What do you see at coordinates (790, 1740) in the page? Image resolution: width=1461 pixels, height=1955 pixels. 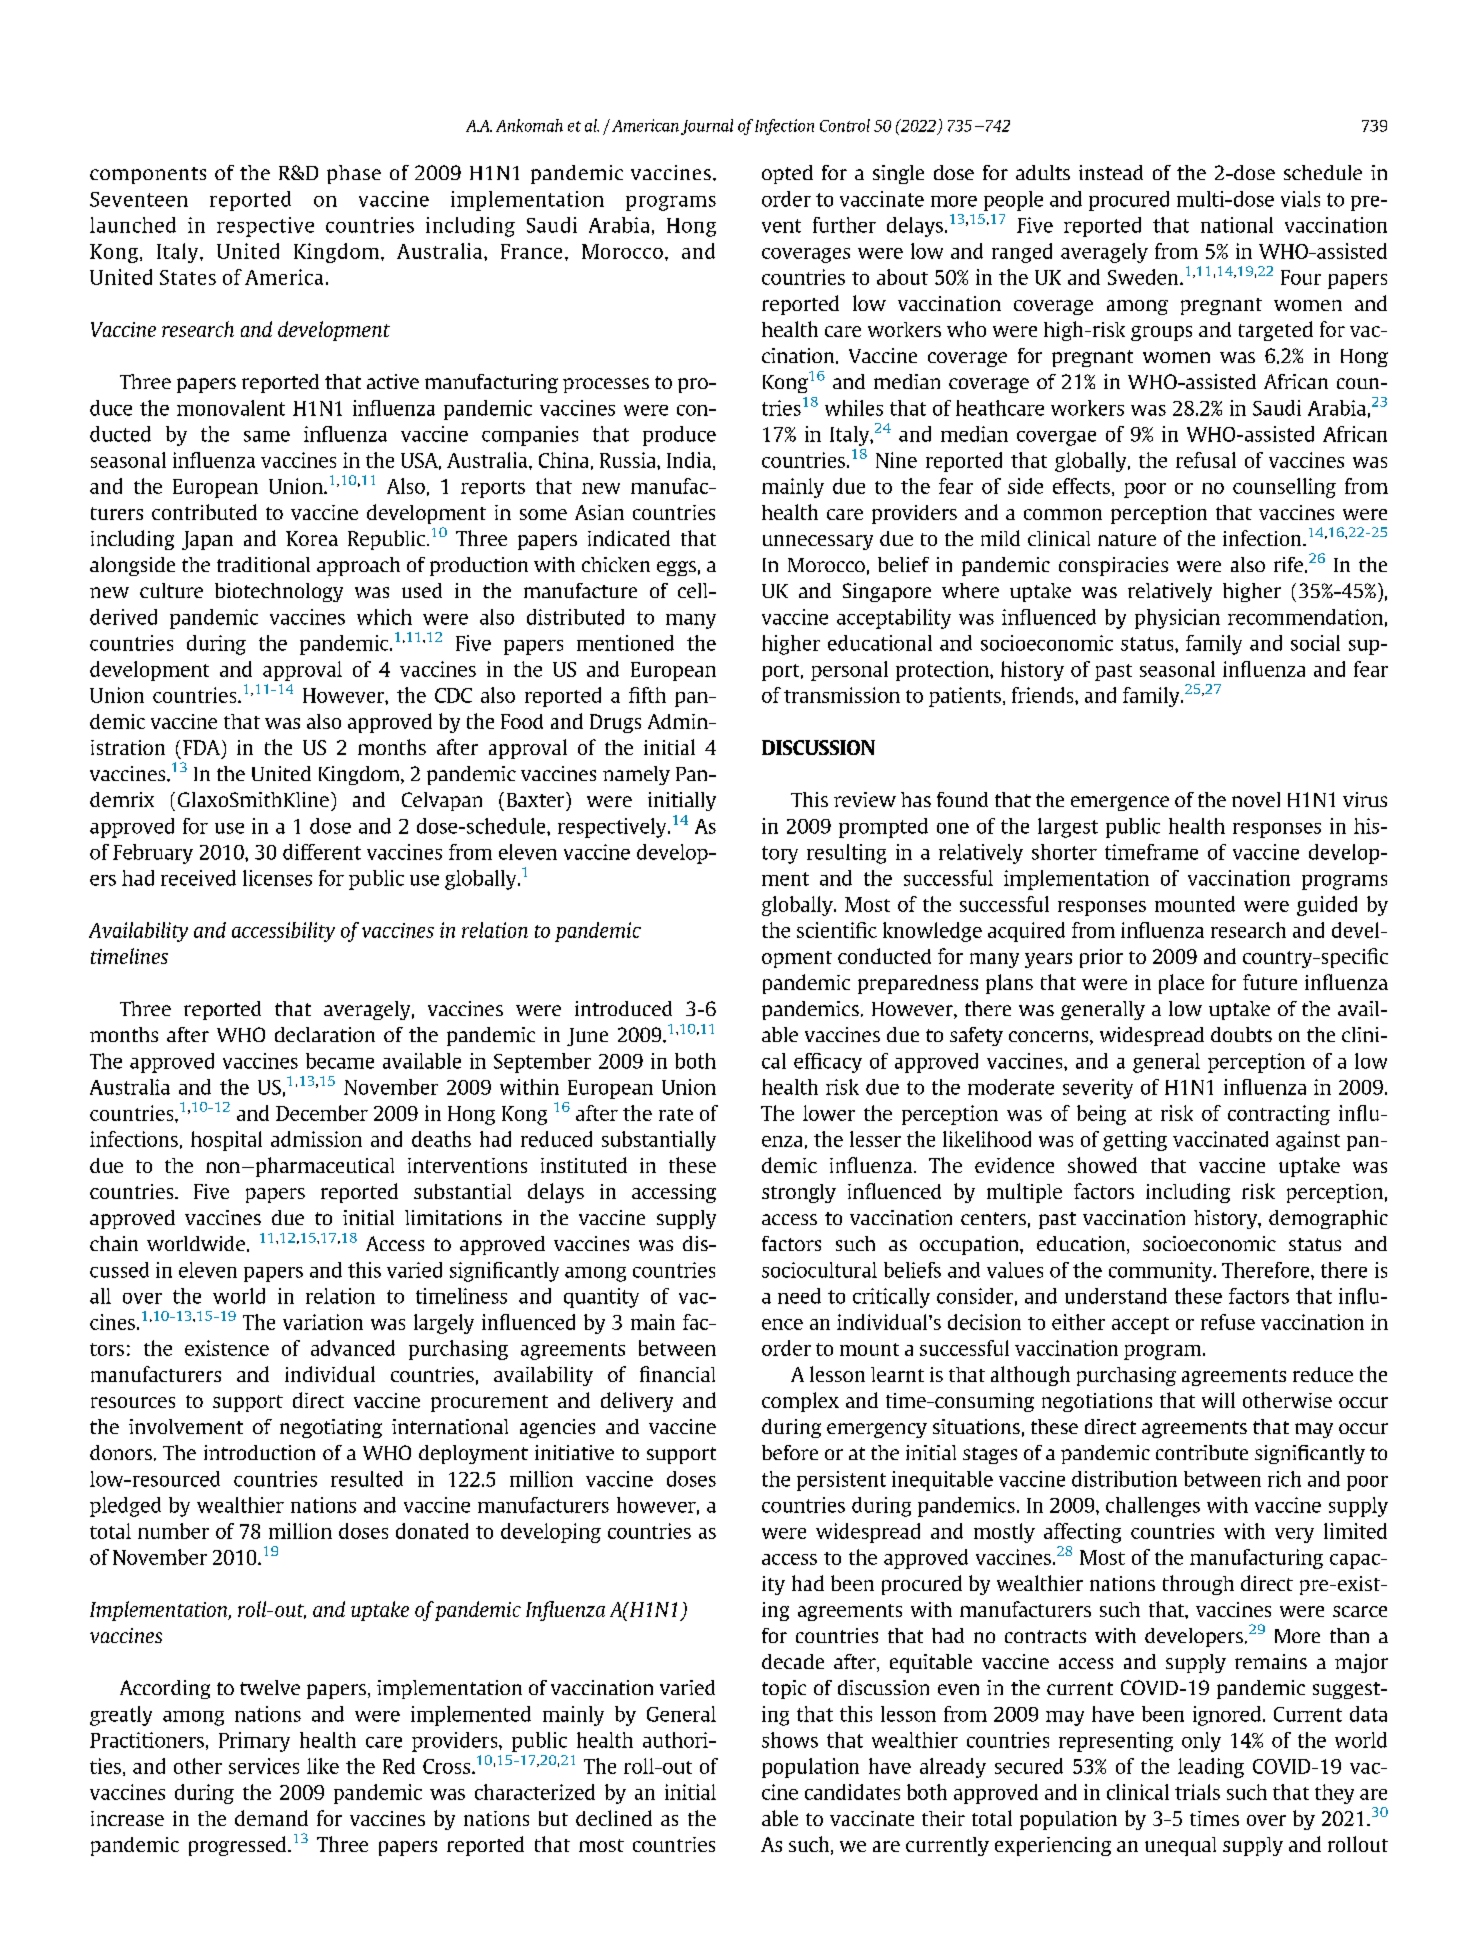 I see `shows` at bounding box center [790, 1740].
